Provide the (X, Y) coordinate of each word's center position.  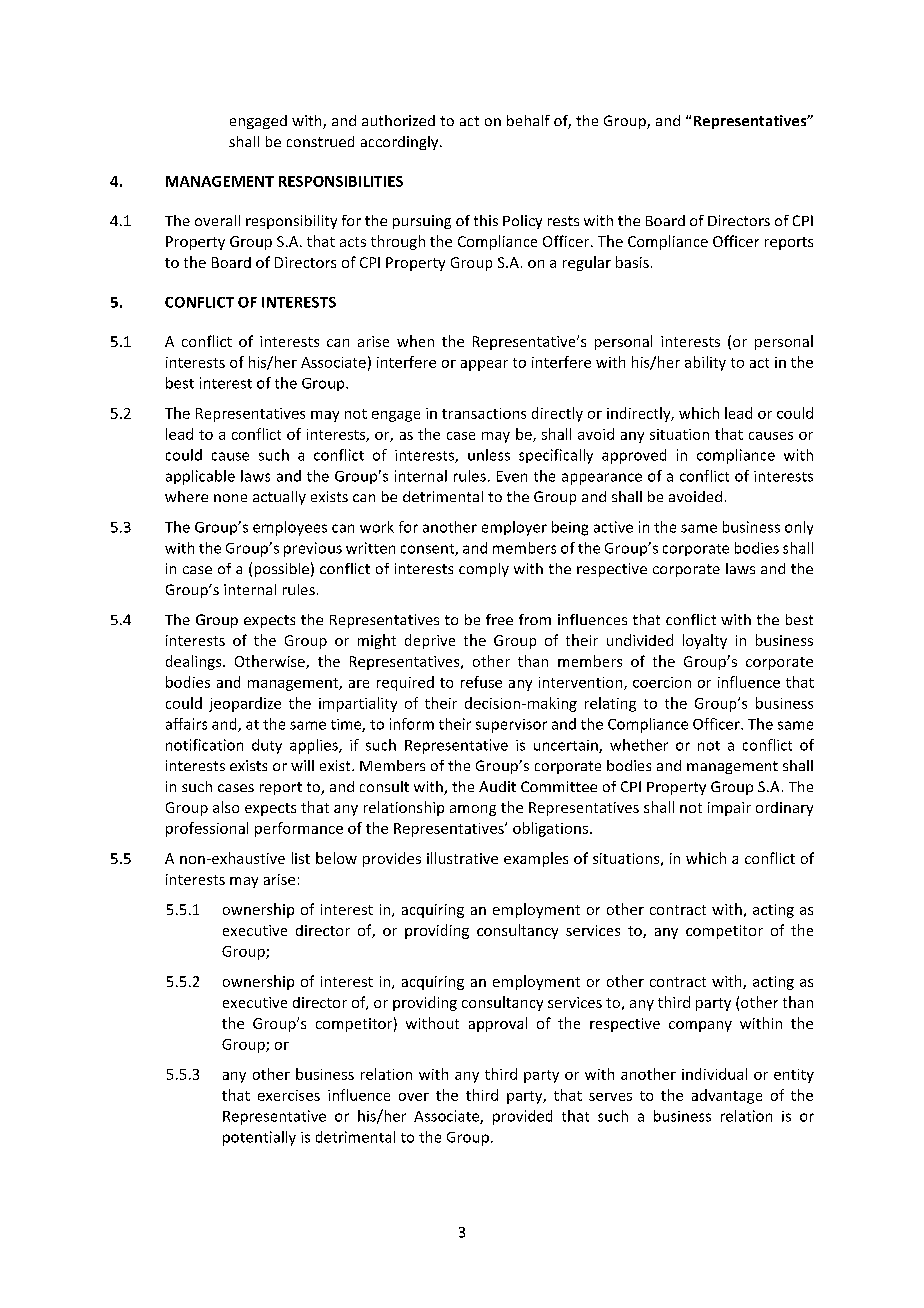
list (301, 858)
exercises (289, 1095)
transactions (484, 413)
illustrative (462, 858)
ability (705, 363)
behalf (528, 120)
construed (320, 141)
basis (632, 262)
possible (282, 570)
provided (522, 1117)
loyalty (705, 641)
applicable (200, 477)
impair (729, 809)
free (499, 619)
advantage (727, 1096)
